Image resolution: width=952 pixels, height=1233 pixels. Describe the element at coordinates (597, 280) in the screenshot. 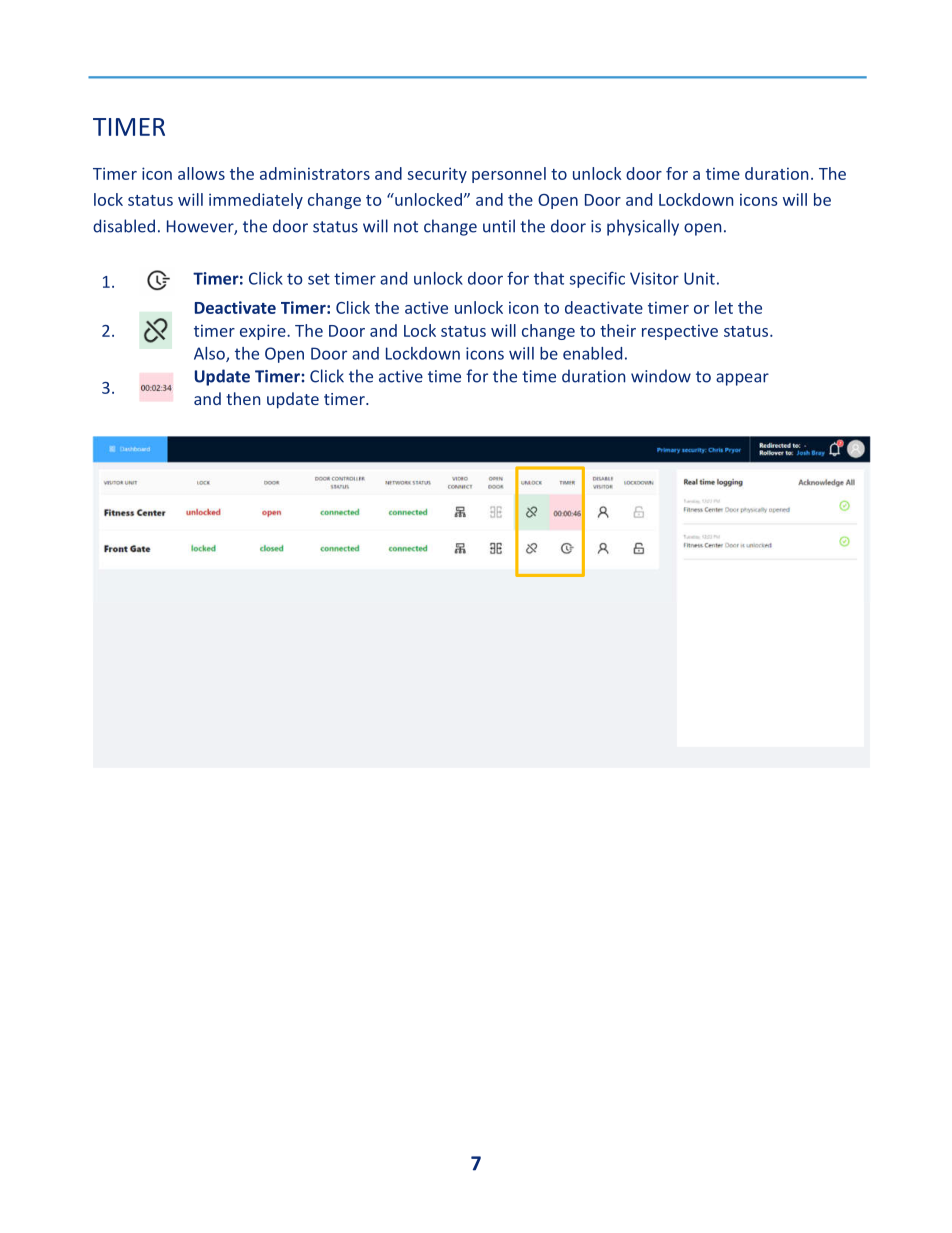

I see `specific` at that location.
